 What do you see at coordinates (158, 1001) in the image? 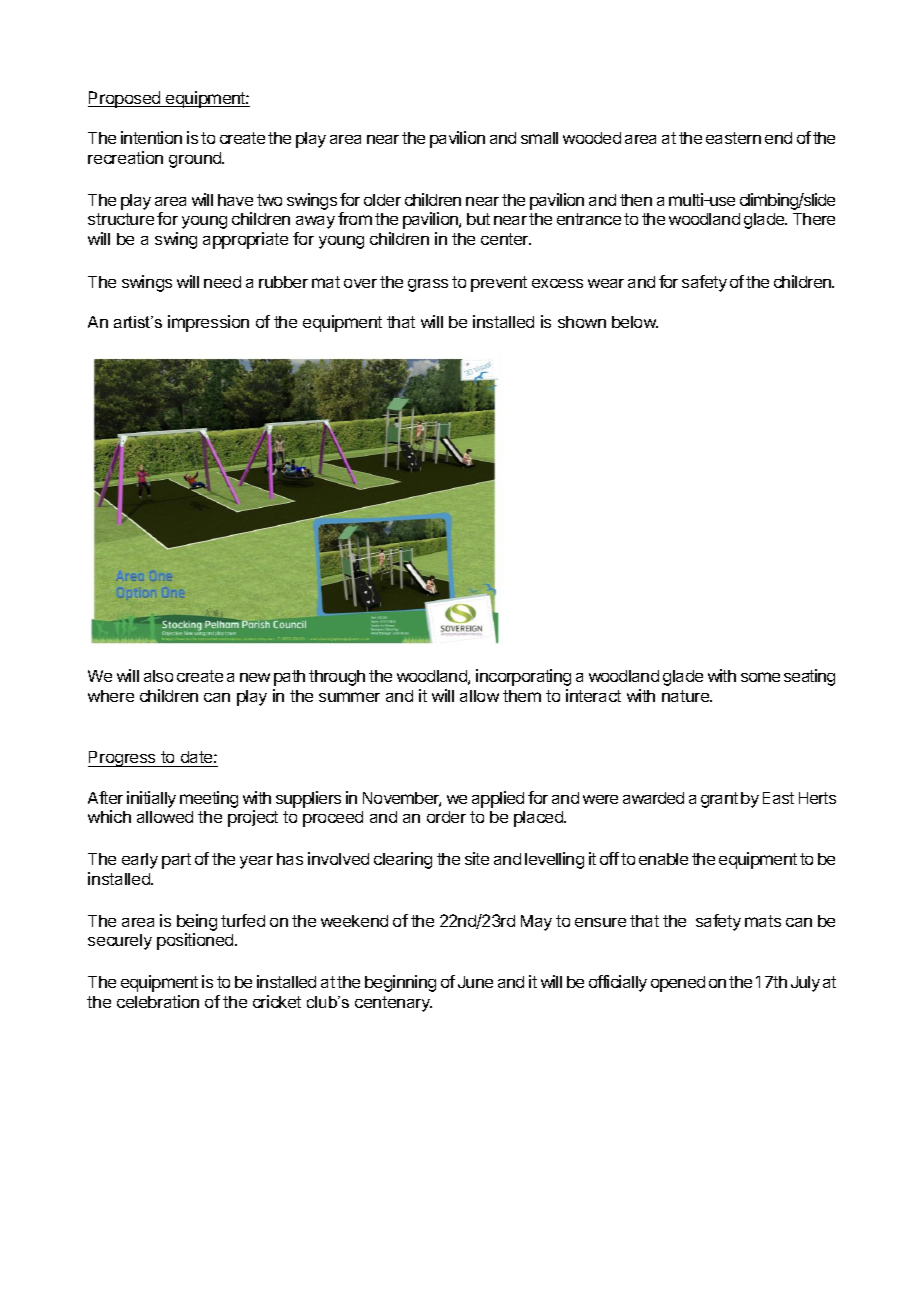
I see `celebration` at bounding box center [158, 1001].
